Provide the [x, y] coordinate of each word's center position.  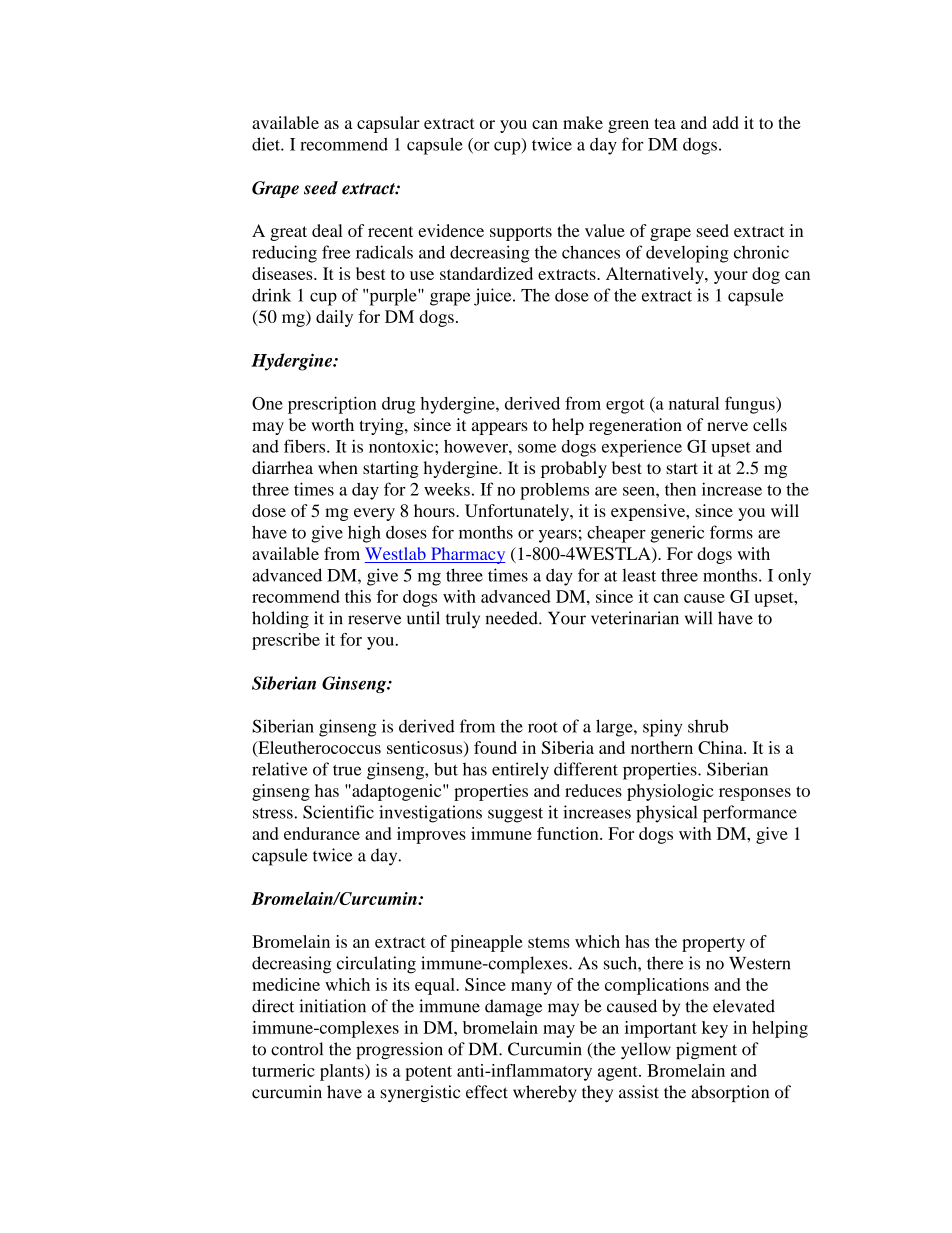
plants [343, 1072]
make [583, 122]
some [537, 448]
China [721, 747]
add [726, 122]
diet [267, 144]
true [347, 770]
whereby [545, 1093]
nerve [727, 426]
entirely [520, 771]
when [338, 467]
